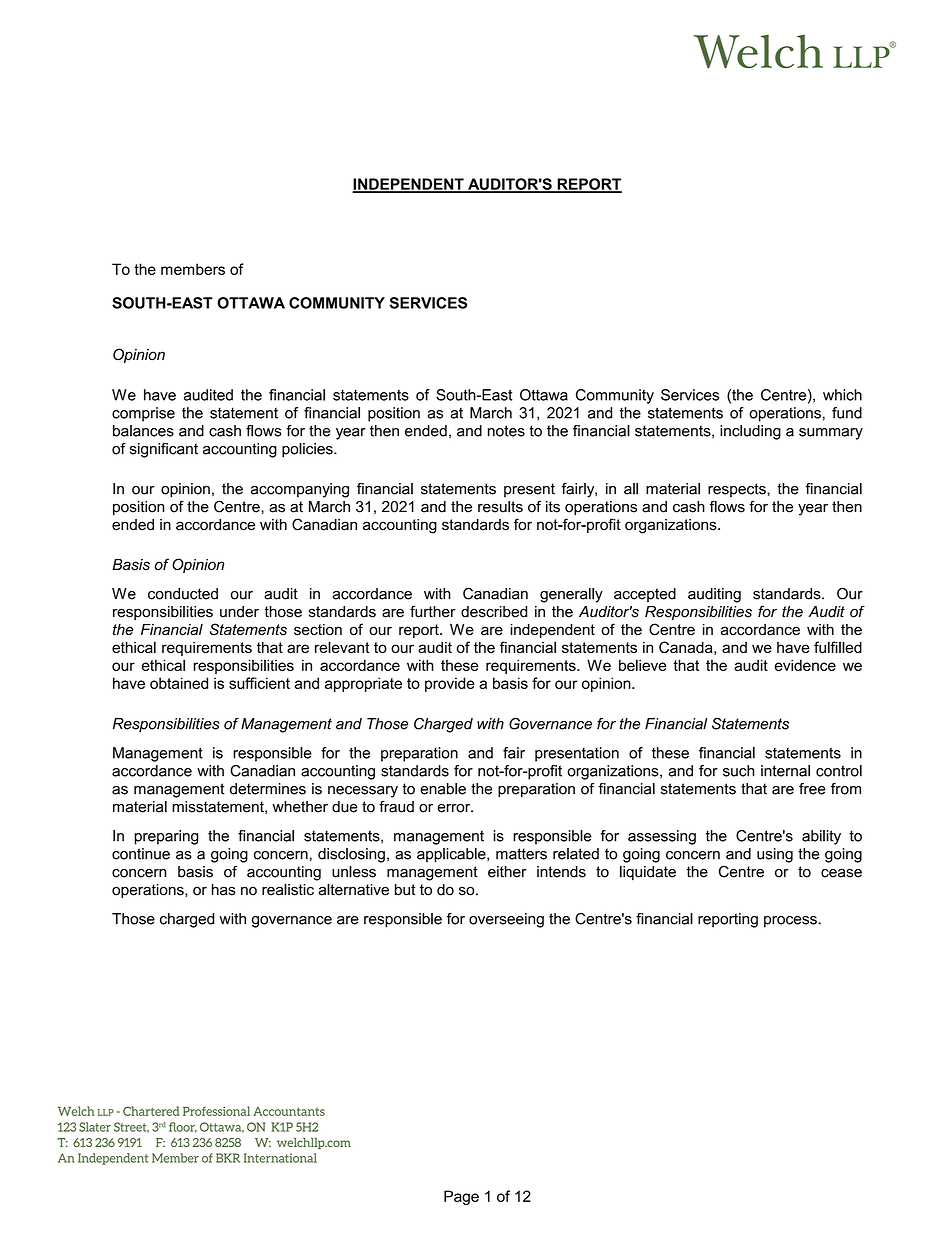 Image resolution: width=952 pixels, height=1233 pixels. What do you see at coordinates (805, 665) in the screenshot?
I see `evidence` at bounding box center [805, 665].
